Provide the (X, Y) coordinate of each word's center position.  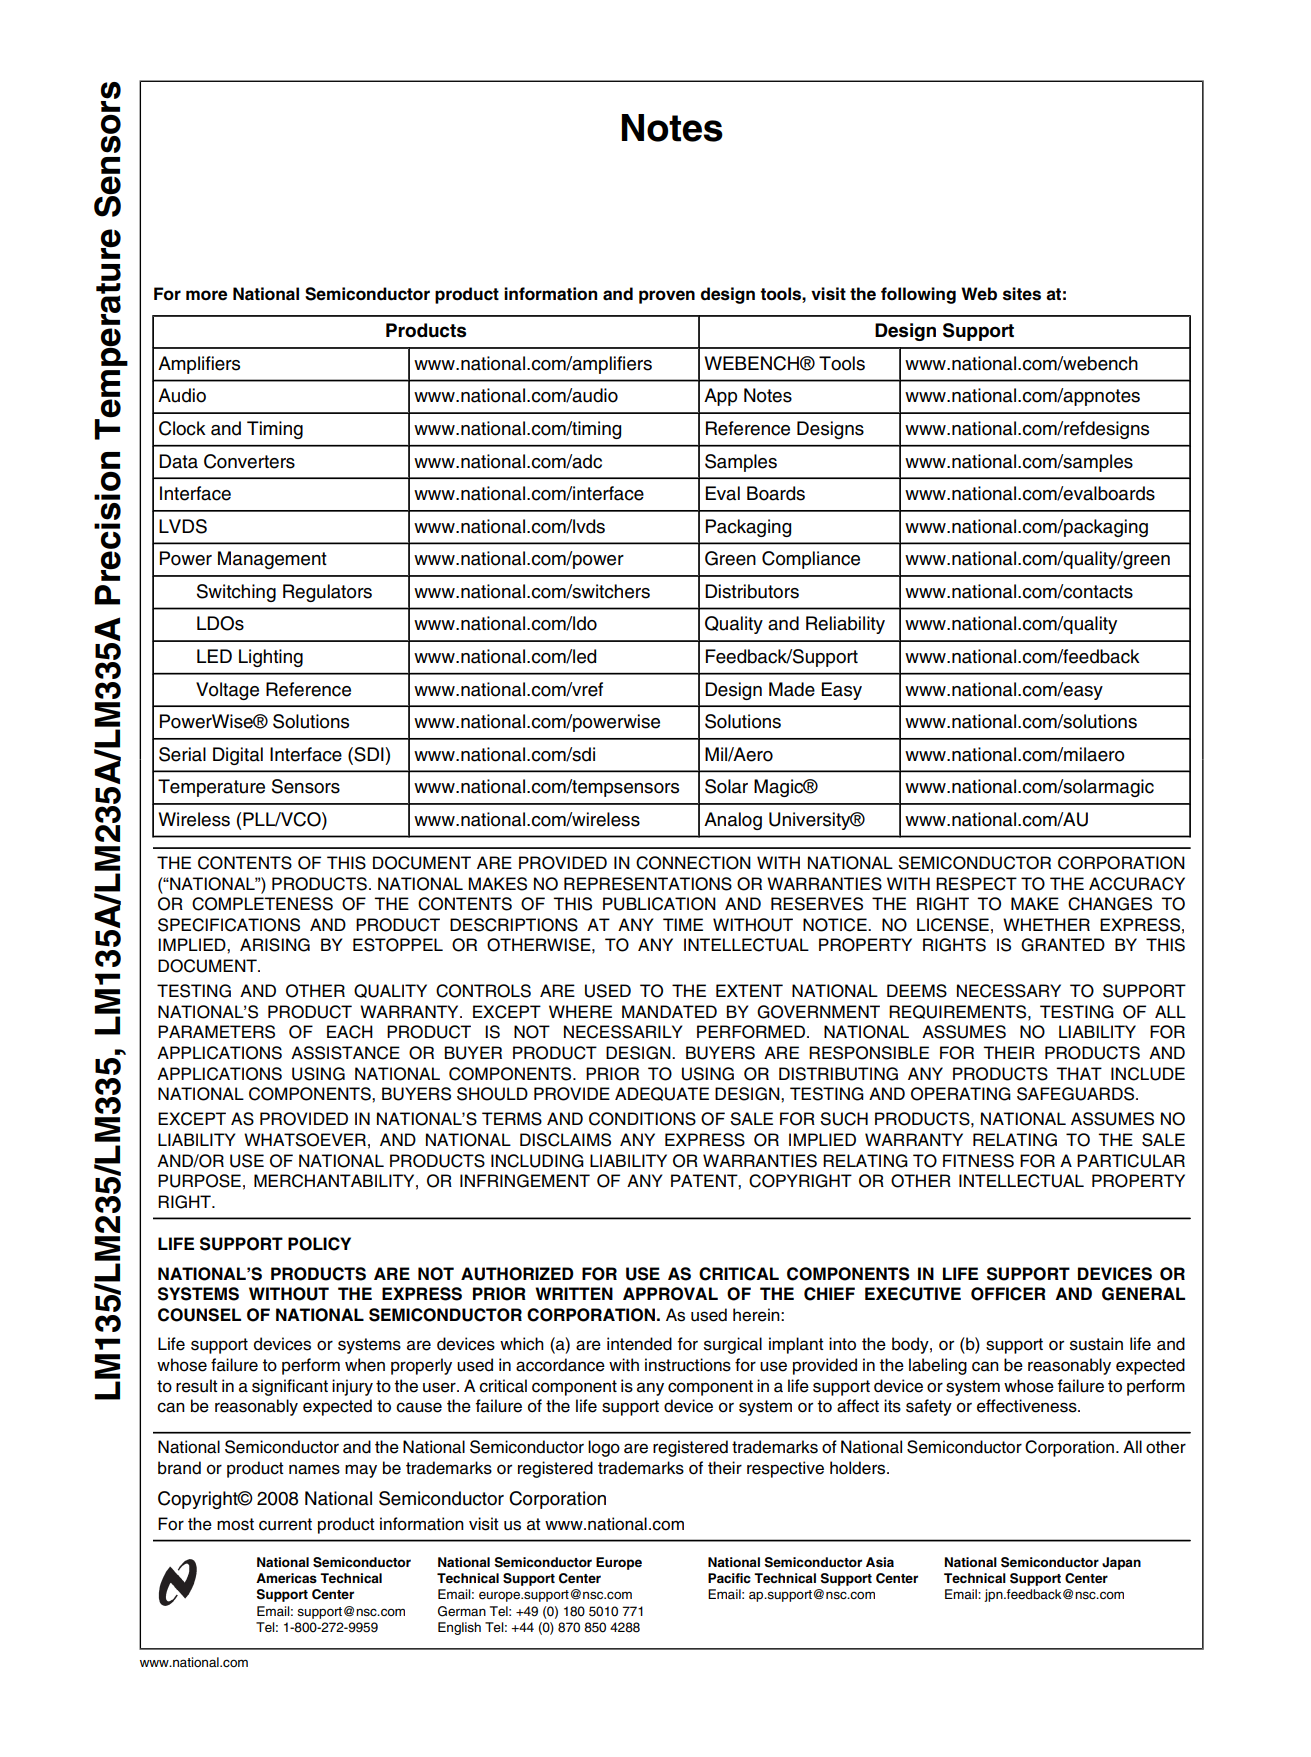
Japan (1121, 1563)
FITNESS (978, 1161)
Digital (238, 756)
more (206, 295)
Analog (733, 821)
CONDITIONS (642, 1119)
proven (667, 297)
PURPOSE (199, 1181)
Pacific (729, 1578)
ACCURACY (1137, 884)
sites (1022, 294)
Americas (286, 1578)
